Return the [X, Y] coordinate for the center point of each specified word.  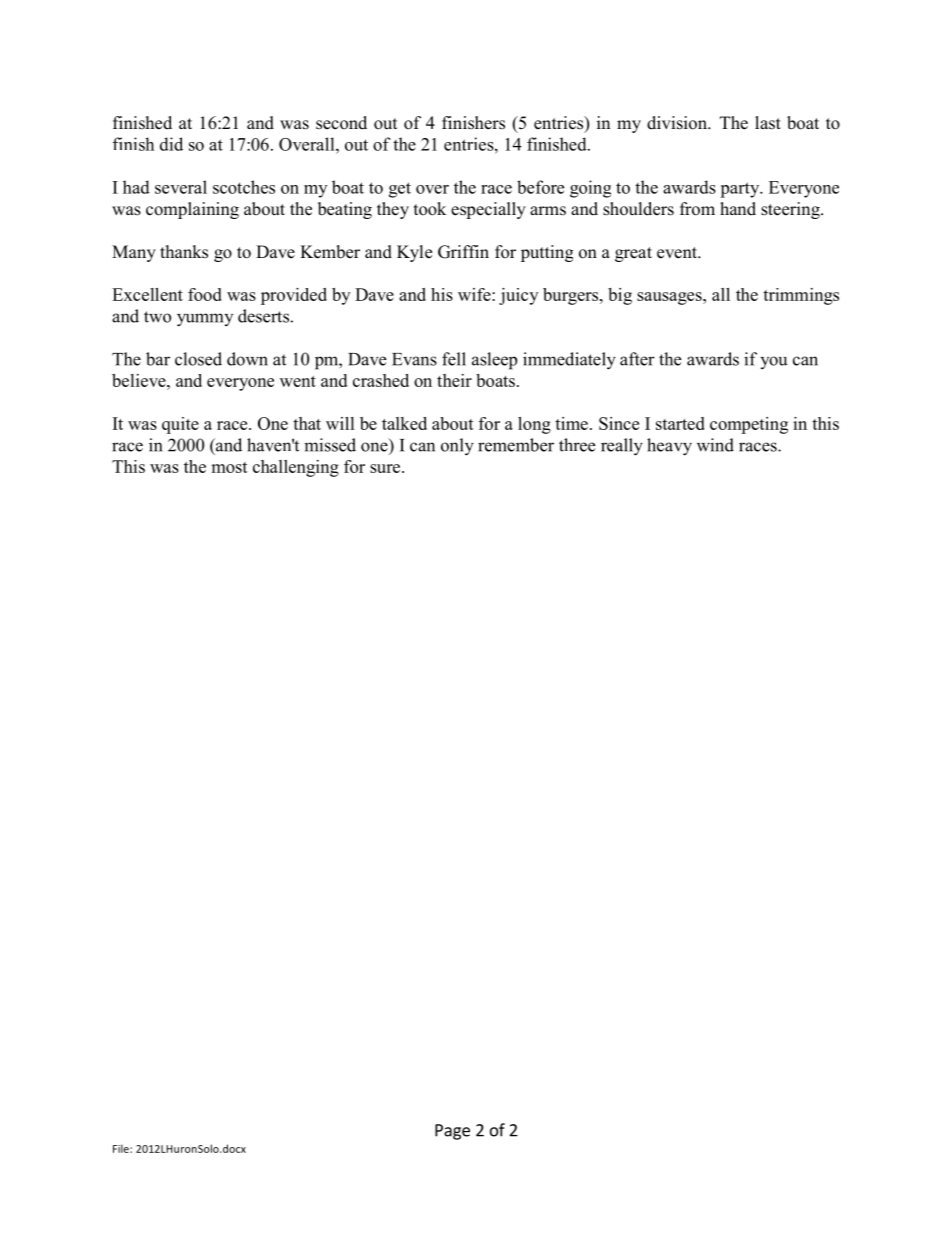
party [741, 190]
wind [715, 445]
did [171, 144]
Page [452, 1132]
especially [488, 210]
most [229, 467]
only [457, 447]
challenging [296, 468]
